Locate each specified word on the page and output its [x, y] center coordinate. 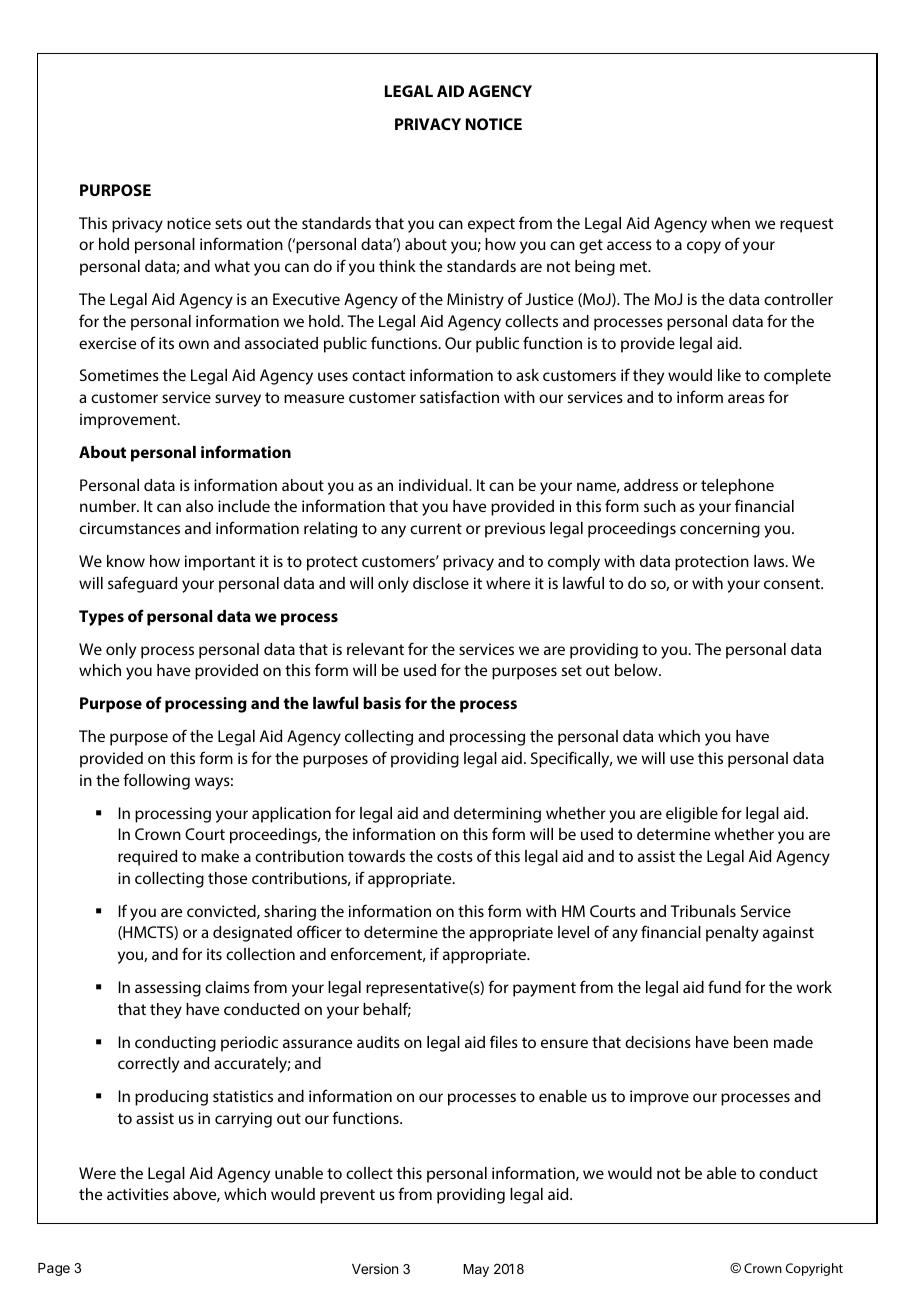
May [476, 1270]
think [397, 266]
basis [382, 703]
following [156, 781]
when [730, 223]
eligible [692, 815]
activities [138, 1194]
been [751, 1042]
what [232, 266]
